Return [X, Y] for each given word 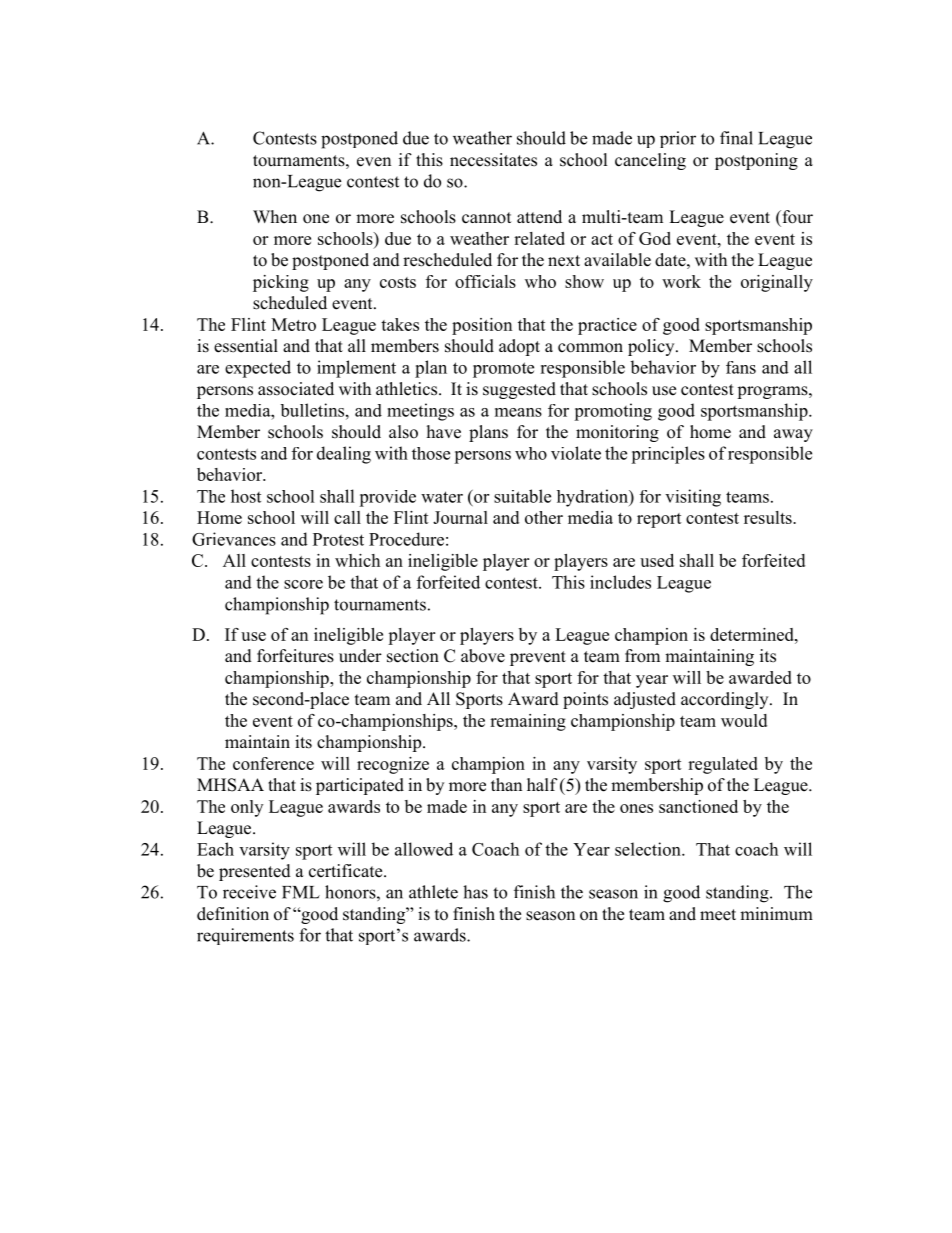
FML [301, 892]
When [275, 217]
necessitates [493, 160]
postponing [756, 161]
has [475, 892]
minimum [776, 914]
